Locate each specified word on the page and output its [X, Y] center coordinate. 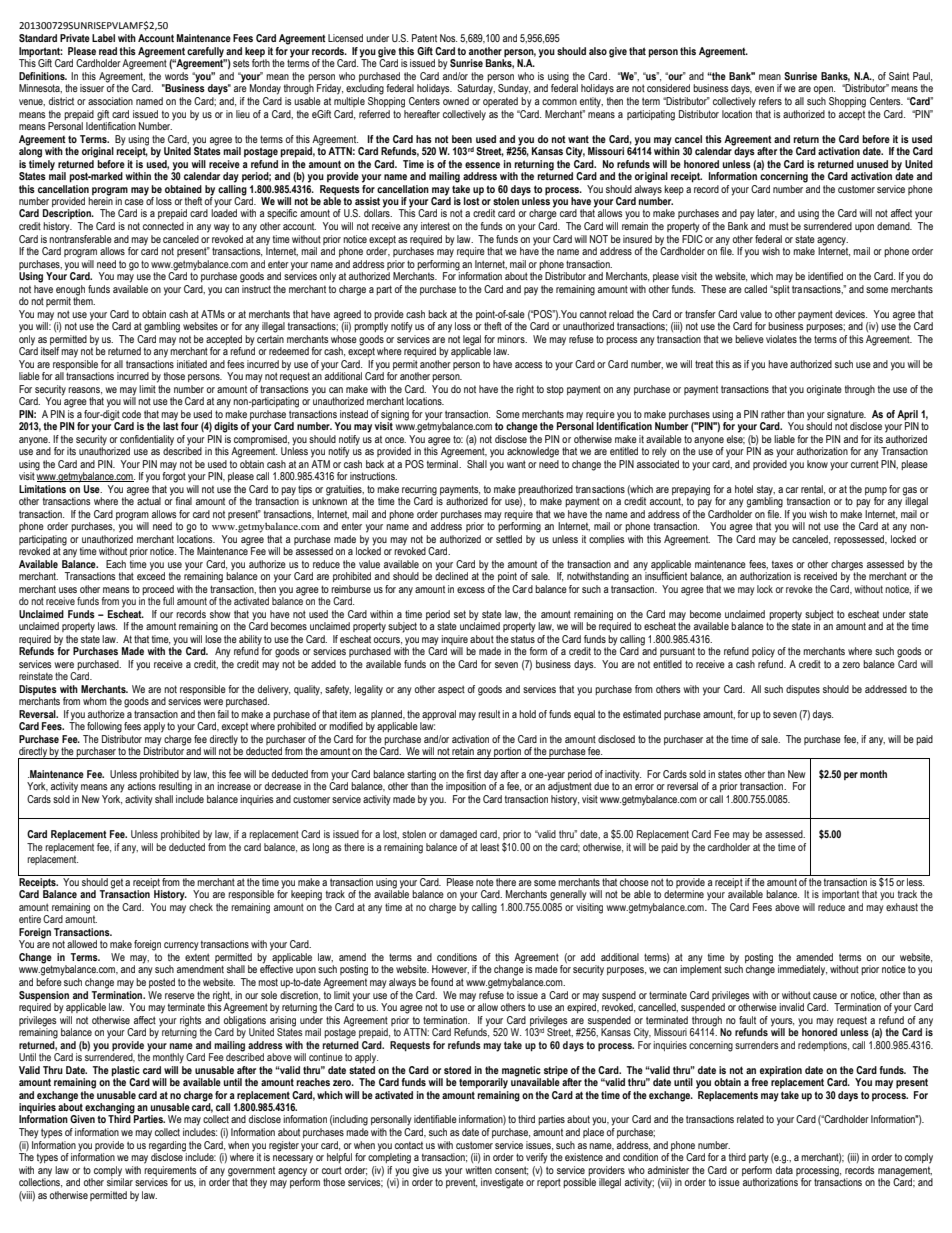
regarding [167, 1145]
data [784, 1168]
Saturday [476, 89]
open [824, 90]
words [176, 76]
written [478, 1168]
